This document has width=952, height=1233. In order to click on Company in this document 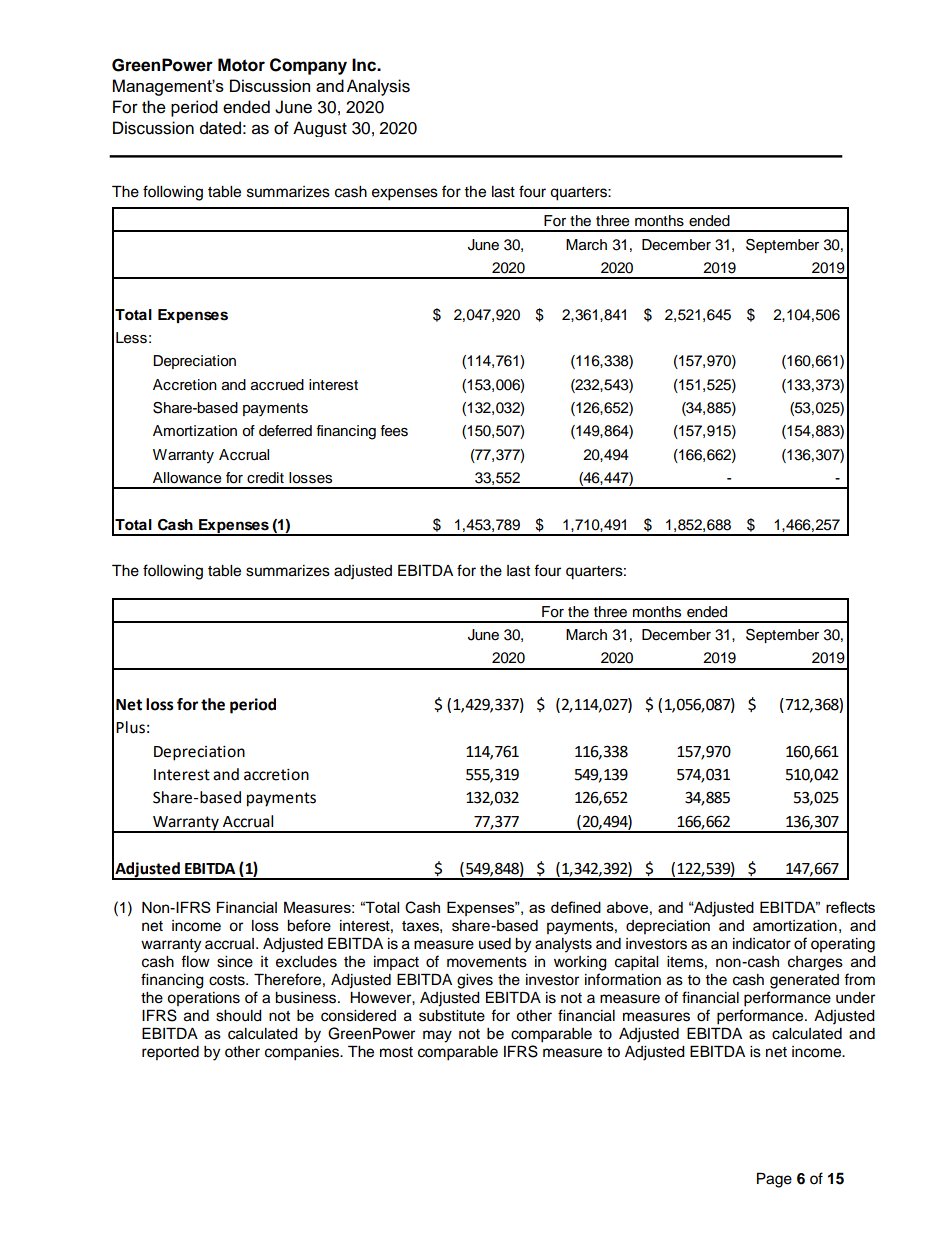, I will do `click(308, 66)`.
